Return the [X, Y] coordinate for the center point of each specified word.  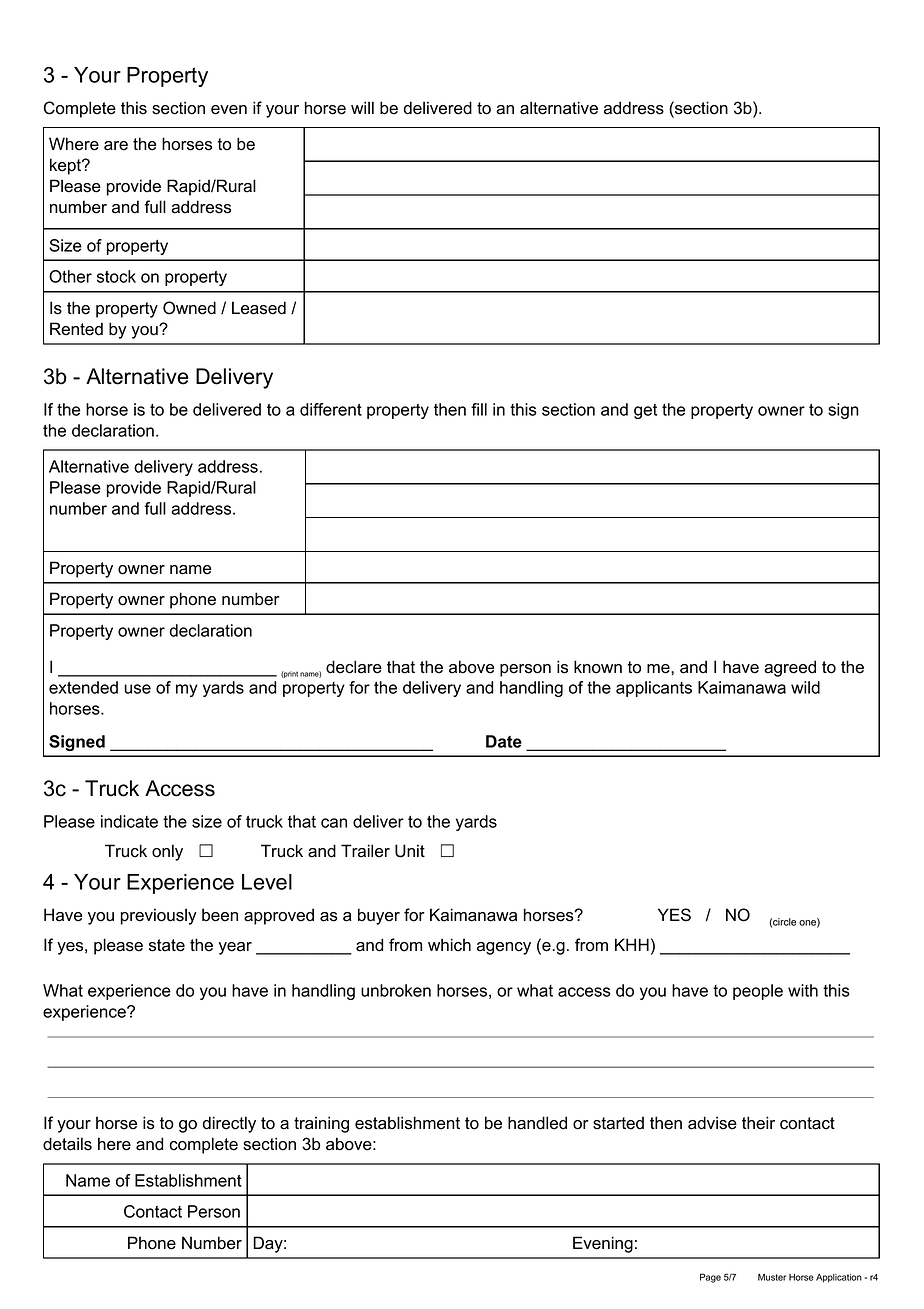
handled [537, 1123]
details [67, 1144]
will [362, 107]
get [645, 411]
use [137, 689]
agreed [790, 668]
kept [66, 166]
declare [354, 667]
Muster [772, 1277]
